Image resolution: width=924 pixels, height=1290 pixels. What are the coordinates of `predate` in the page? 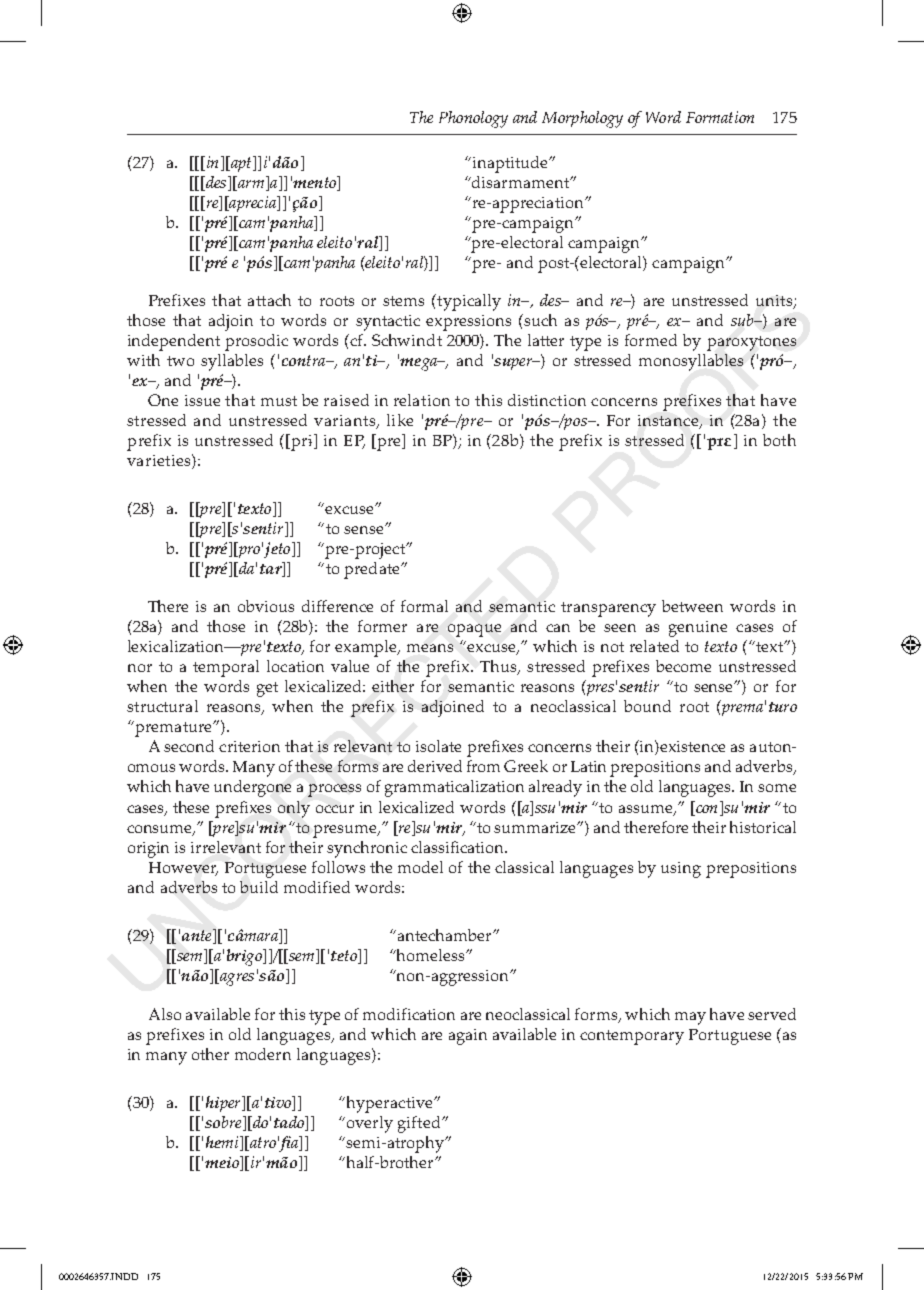 It's located at (373, 570).
